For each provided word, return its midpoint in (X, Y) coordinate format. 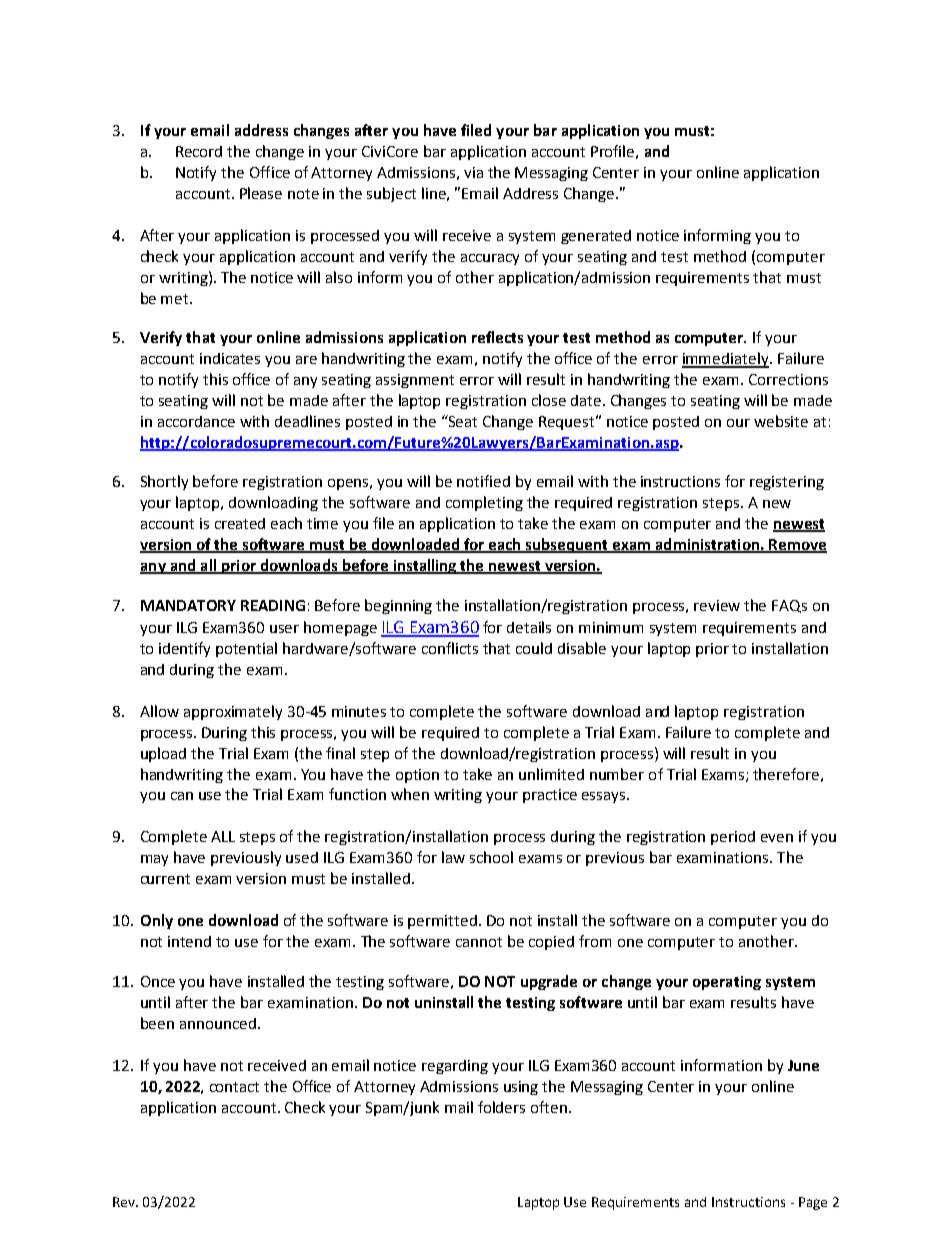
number (617, 774)
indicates (230, 358)
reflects (497, 337)
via (473, 172)
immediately (726, 360)
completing (484, 503)
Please (261, 193)
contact (234, 1087)
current (165, 879)
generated (596, 237)
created (240, 523)
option (417, 776)
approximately (233, 712)
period (733, 838)
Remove (797, 546)
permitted (442, 922)
